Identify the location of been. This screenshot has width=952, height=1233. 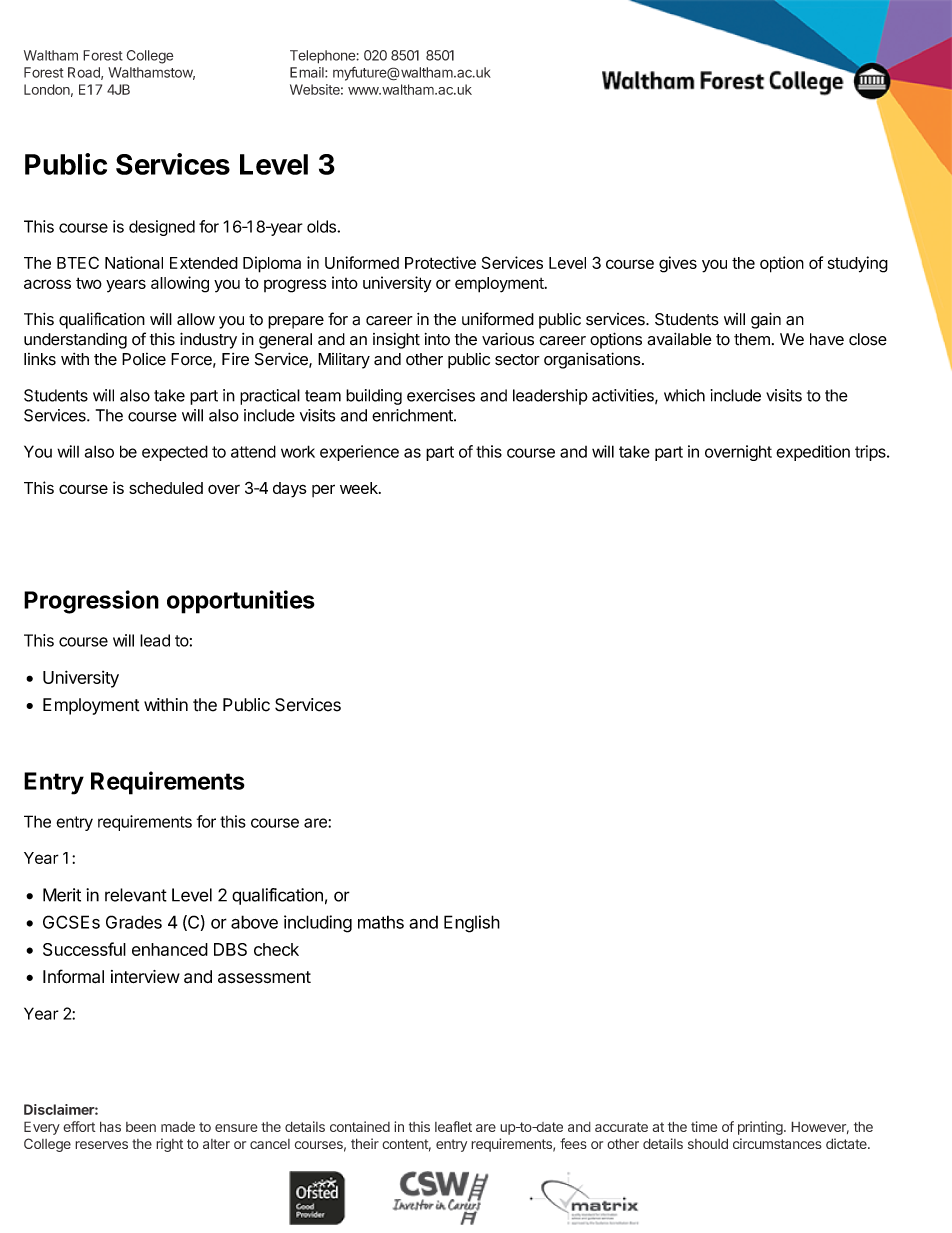
(141, 1127).
